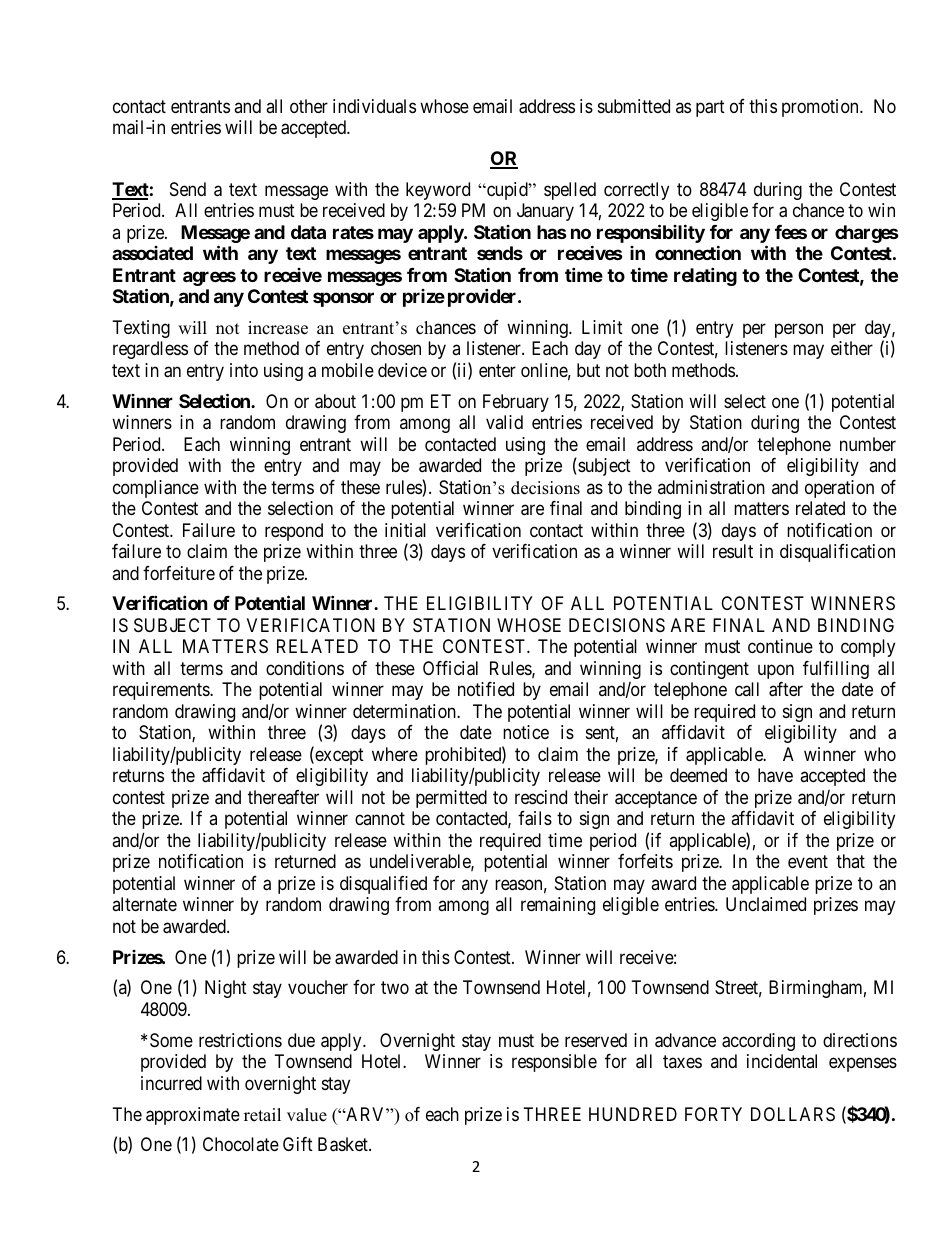  I want to click on operation, so click(839, 489).
